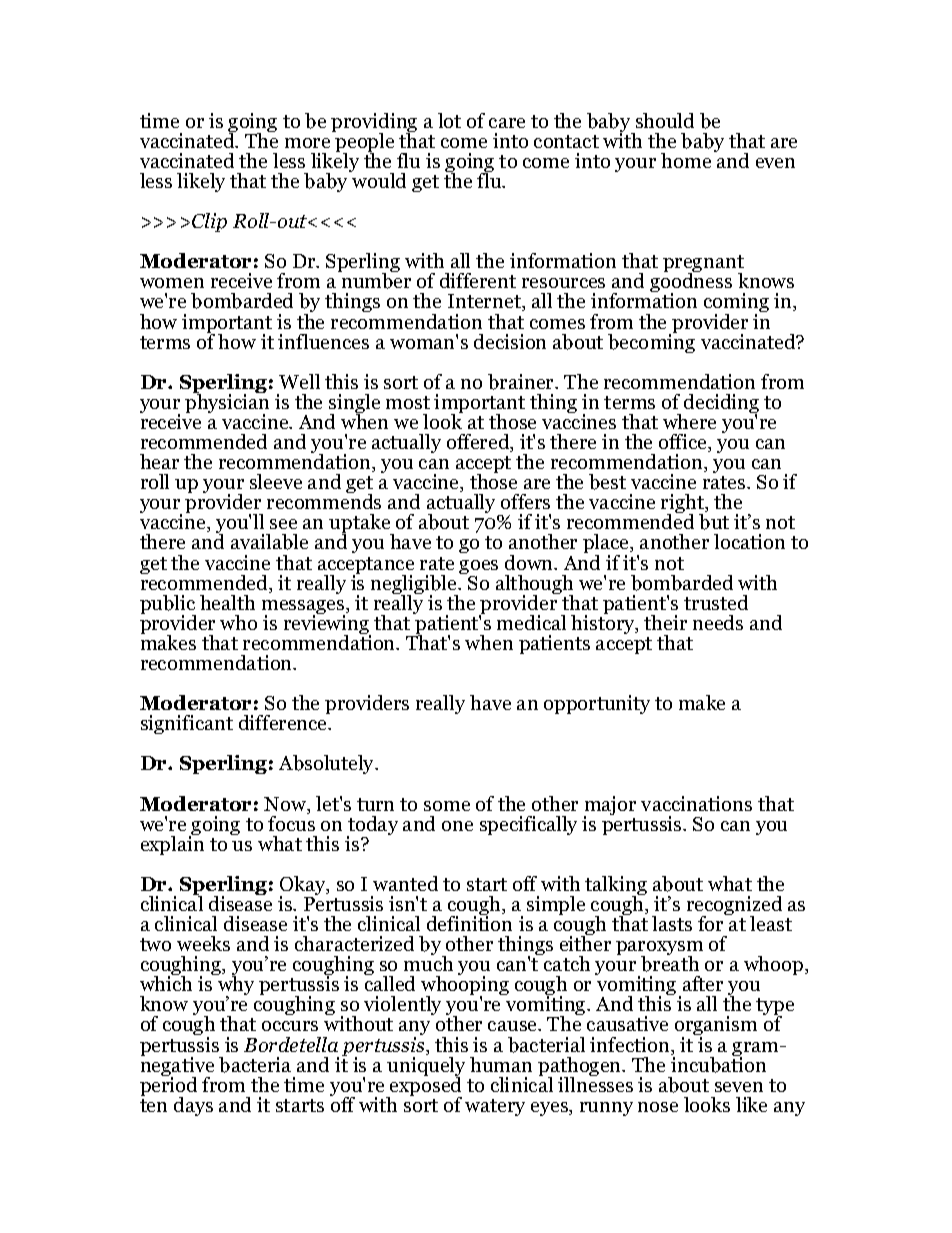 This page has width=952, height=1233. I want to click on exposed, so click(425, 1087).
